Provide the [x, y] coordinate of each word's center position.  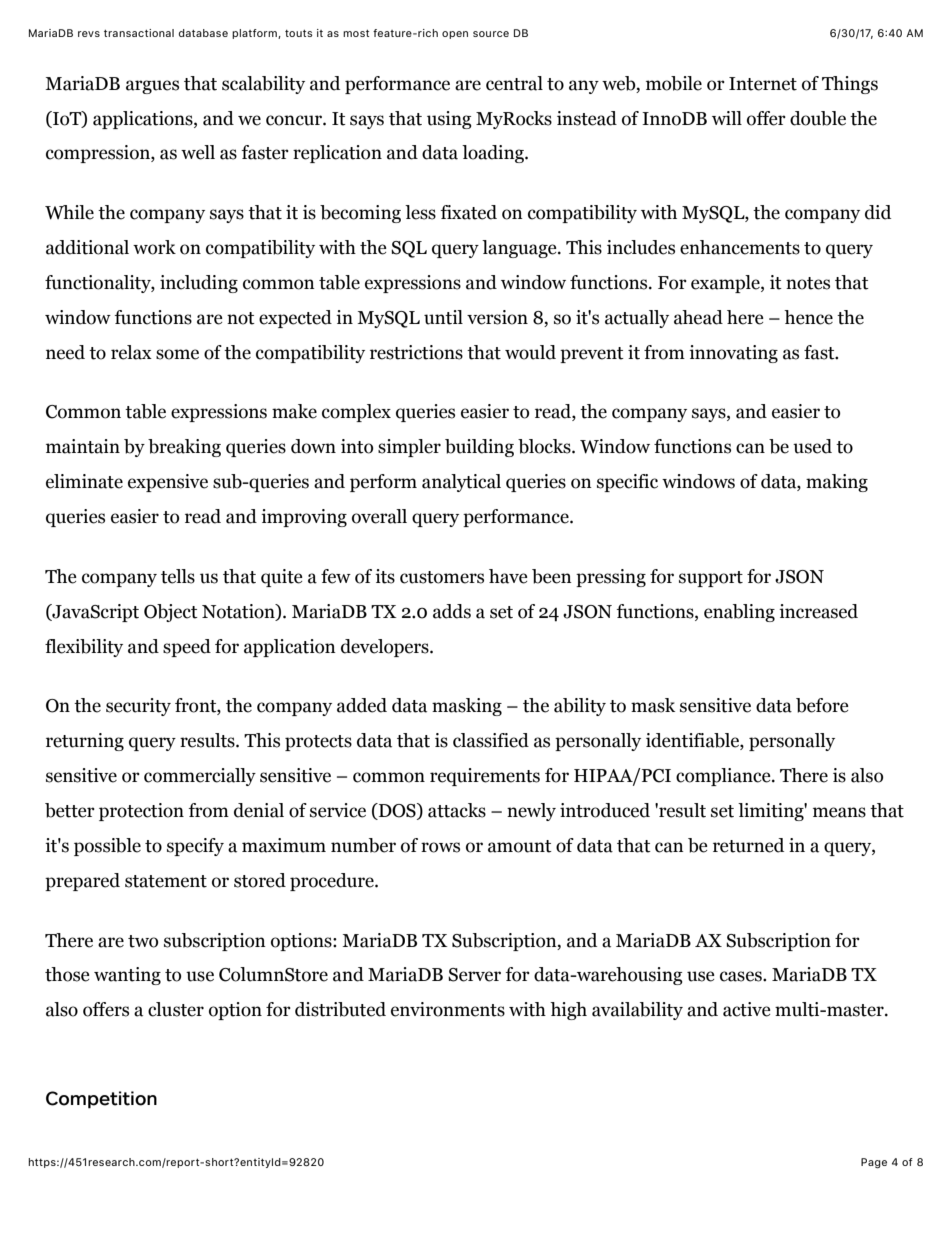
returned [748, 845]
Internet [763, 84]
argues [152, 87]
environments [448, 1009]
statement [166, 881]
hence [808, 317]
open [455, 35]
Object [171, 613]
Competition [101, 1100]
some [177, 354]
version [497, 317]
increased [818, 611]
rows [440, 847]
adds [452, 611]
